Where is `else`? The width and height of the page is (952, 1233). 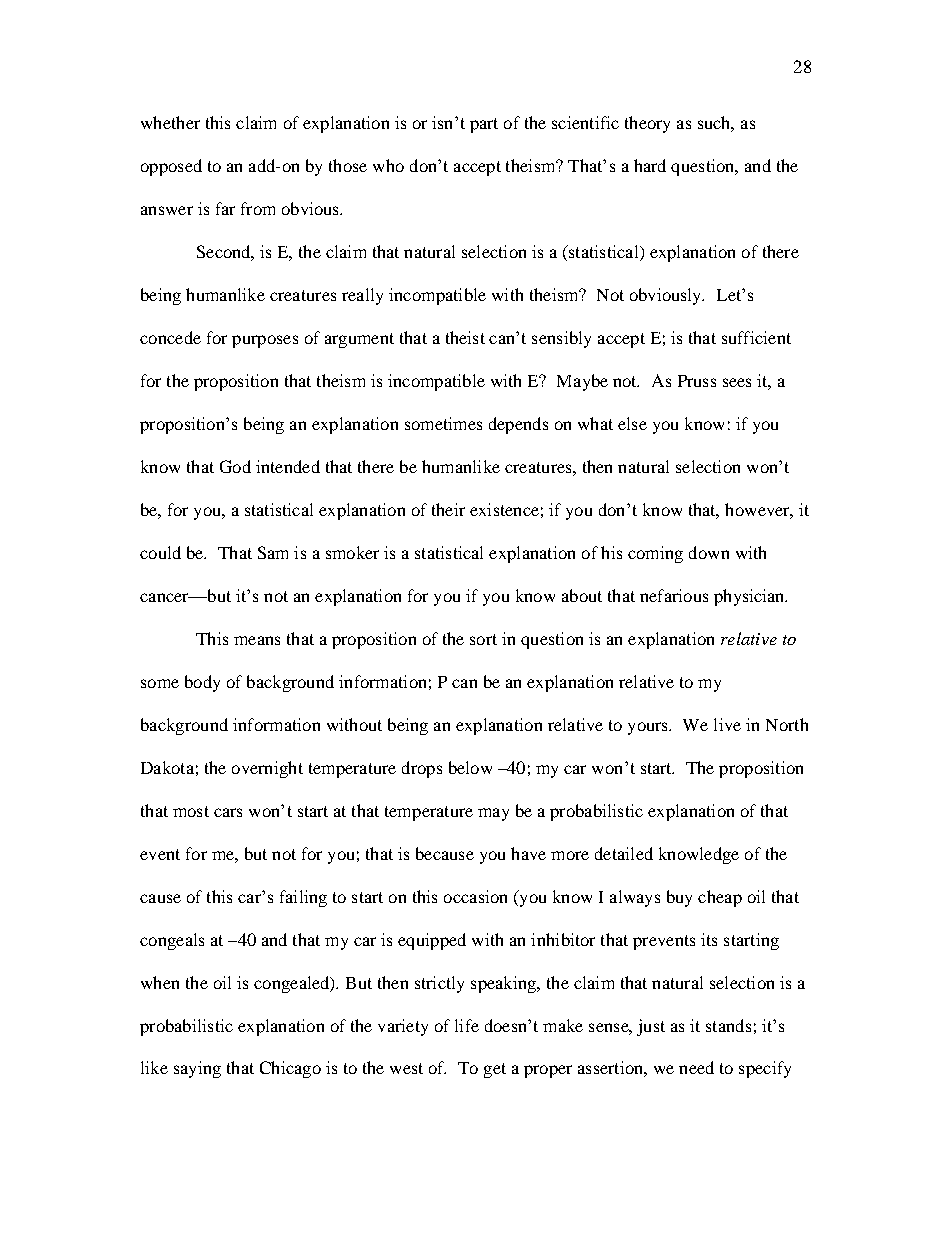 else is located at coordinates (632, 423).
